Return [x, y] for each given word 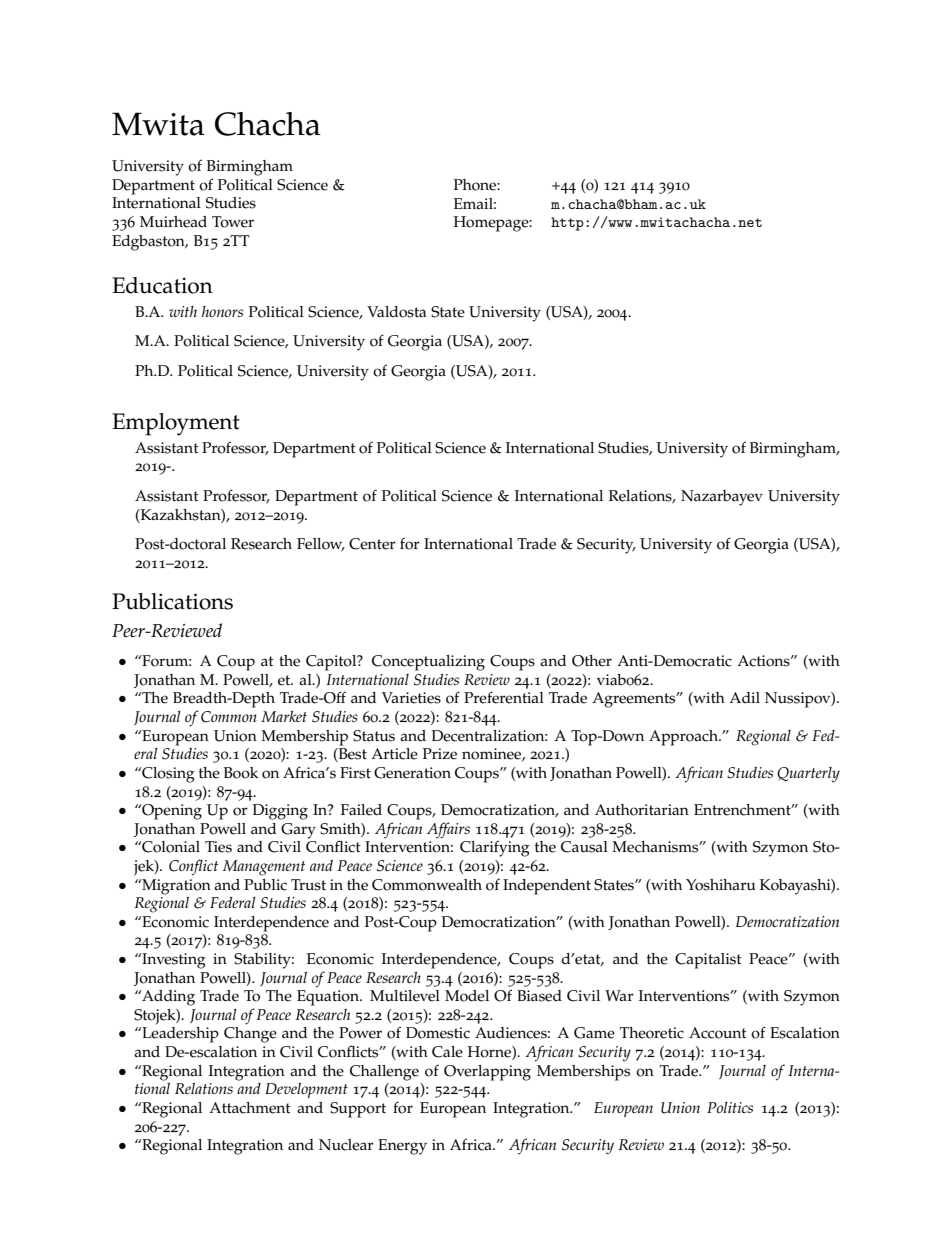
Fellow [321, 545]
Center [372, 544]
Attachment [250, 1108]
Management [264, 868]
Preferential [504, 697]
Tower [233, 222]
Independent [547, 887]
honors [222, 311]
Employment [176, 424]
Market [284, 716]
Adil [744, 697]
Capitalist [708, 961]
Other [592, 661]
